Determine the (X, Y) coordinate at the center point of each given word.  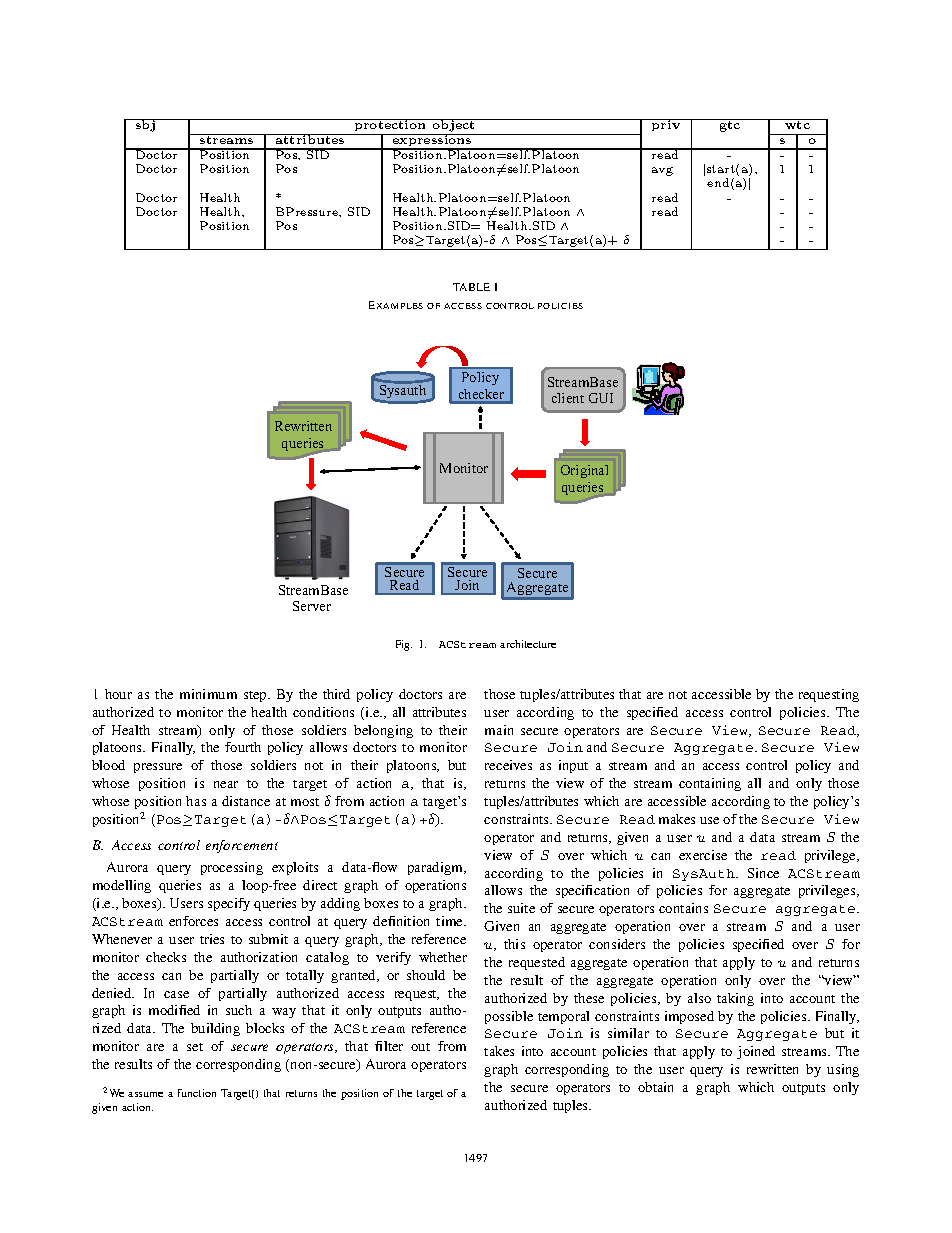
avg (662, 171)
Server (312, 606)
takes (499, 1051)
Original (584, 471)
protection (390, 127)
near (226, 784)
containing (710, 784)
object (454, 127)
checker (481, 394)
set (195, 1047)
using (843, 1070)
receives (508, 765)
